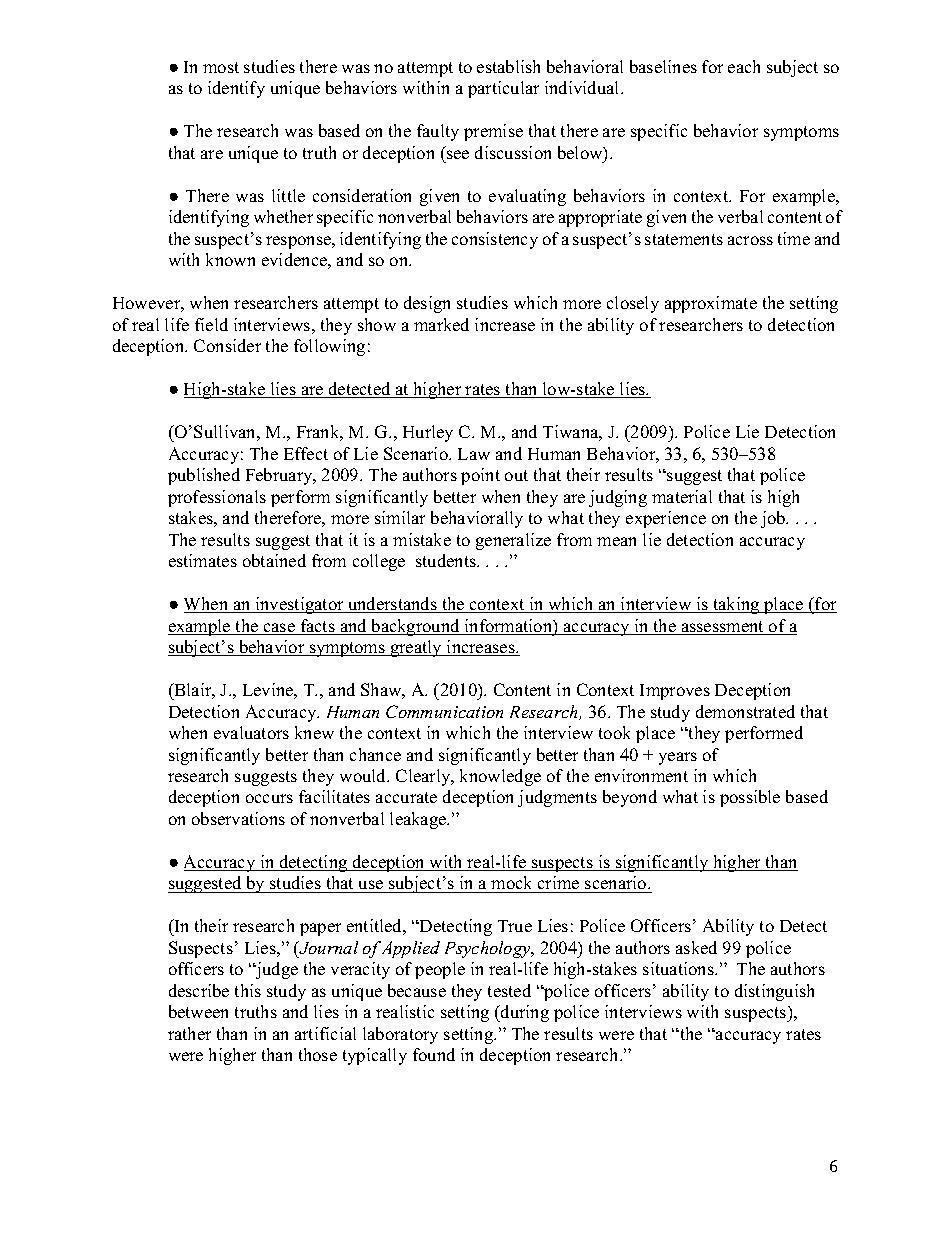  What do you see at coordinates (221, 67) in the screenshot?
I see `most` at bounding box center [221, 67].
